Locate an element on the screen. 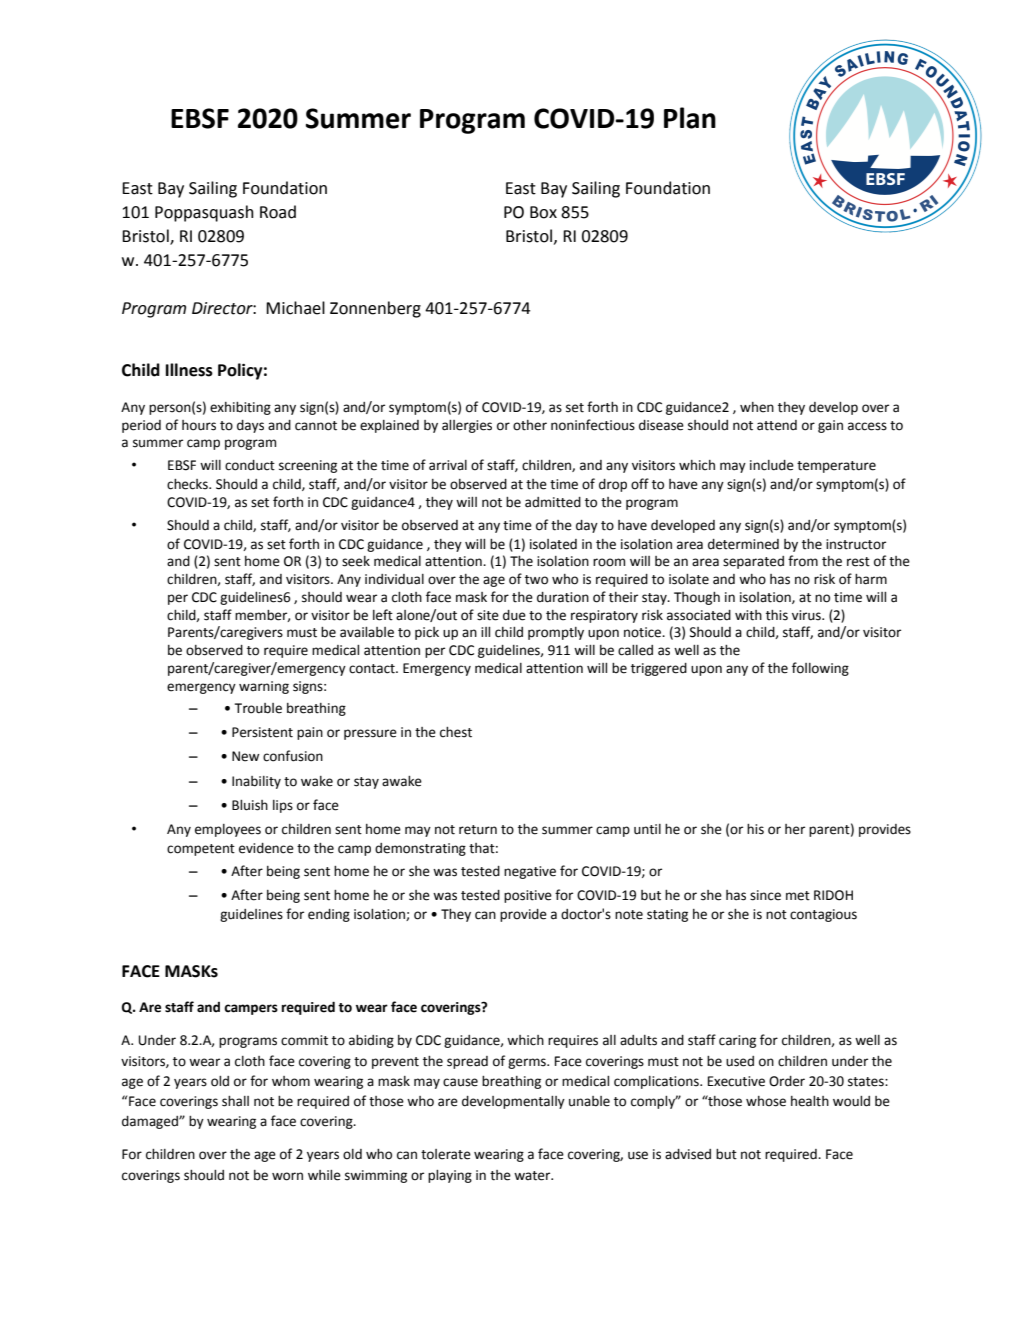 The width and height of the screenshot is (1034, 1338). when is located at coordinates (757, 407).
